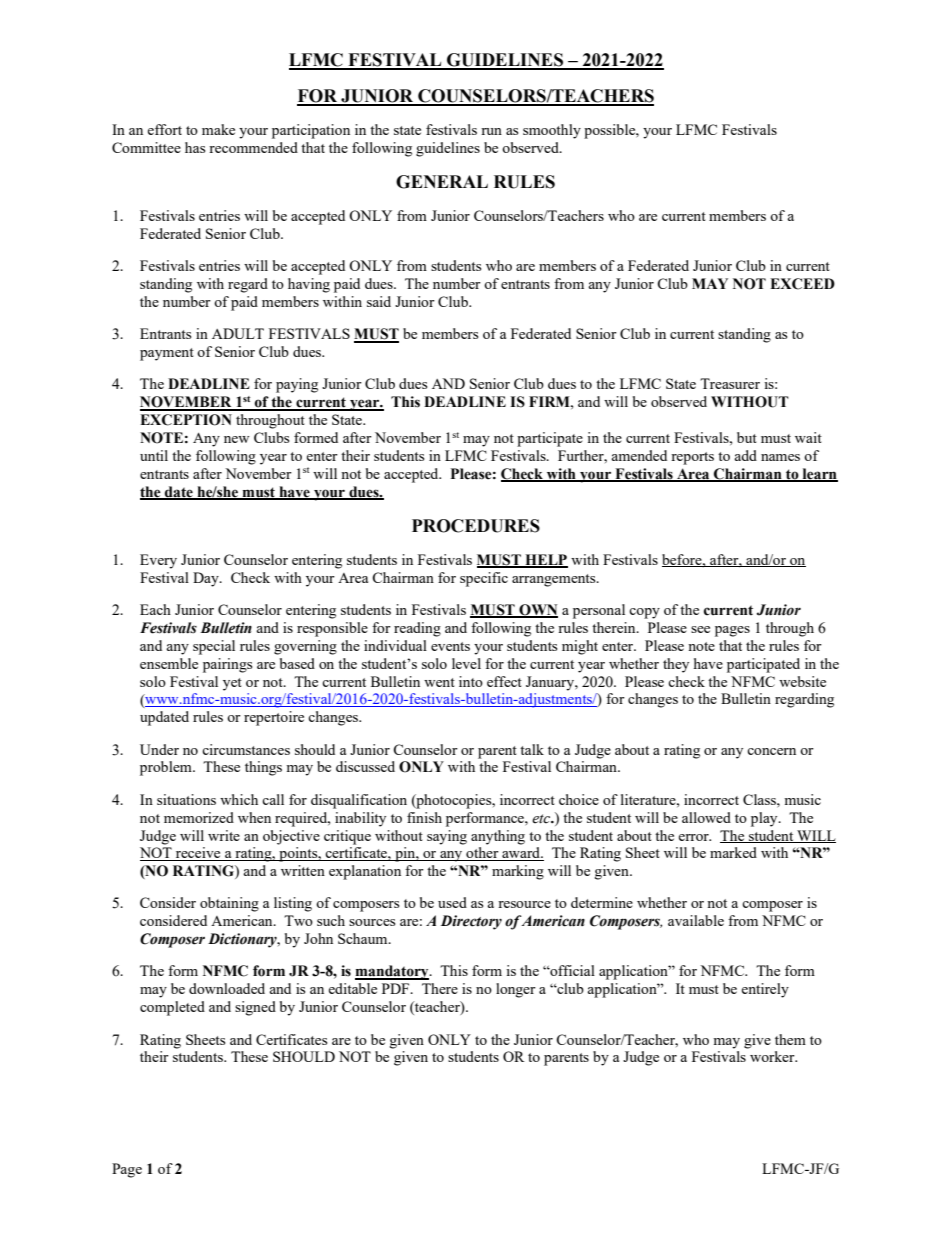 This screenshot has width=952, height=1233. Describe the element at coordinates (255, 1008) in the screenshot. I see `signed` at that location.
